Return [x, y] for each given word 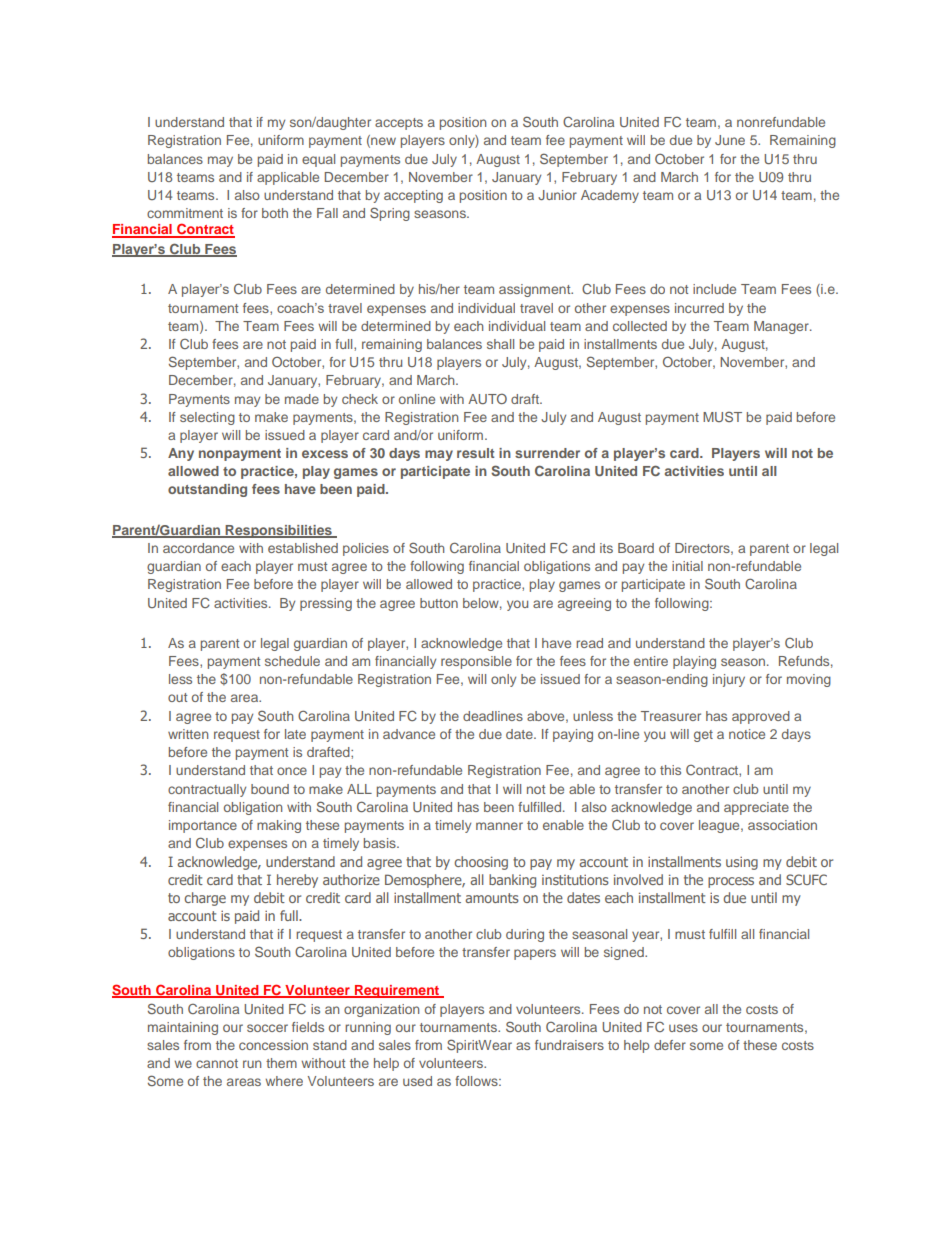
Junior [557, 195]
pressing [326, 604]
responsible [476, 662]
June [730, 140]
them [281, 1063]
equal [318, 160]
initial [687, 566]
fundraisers [569, 1045]
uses [683, 1028]
